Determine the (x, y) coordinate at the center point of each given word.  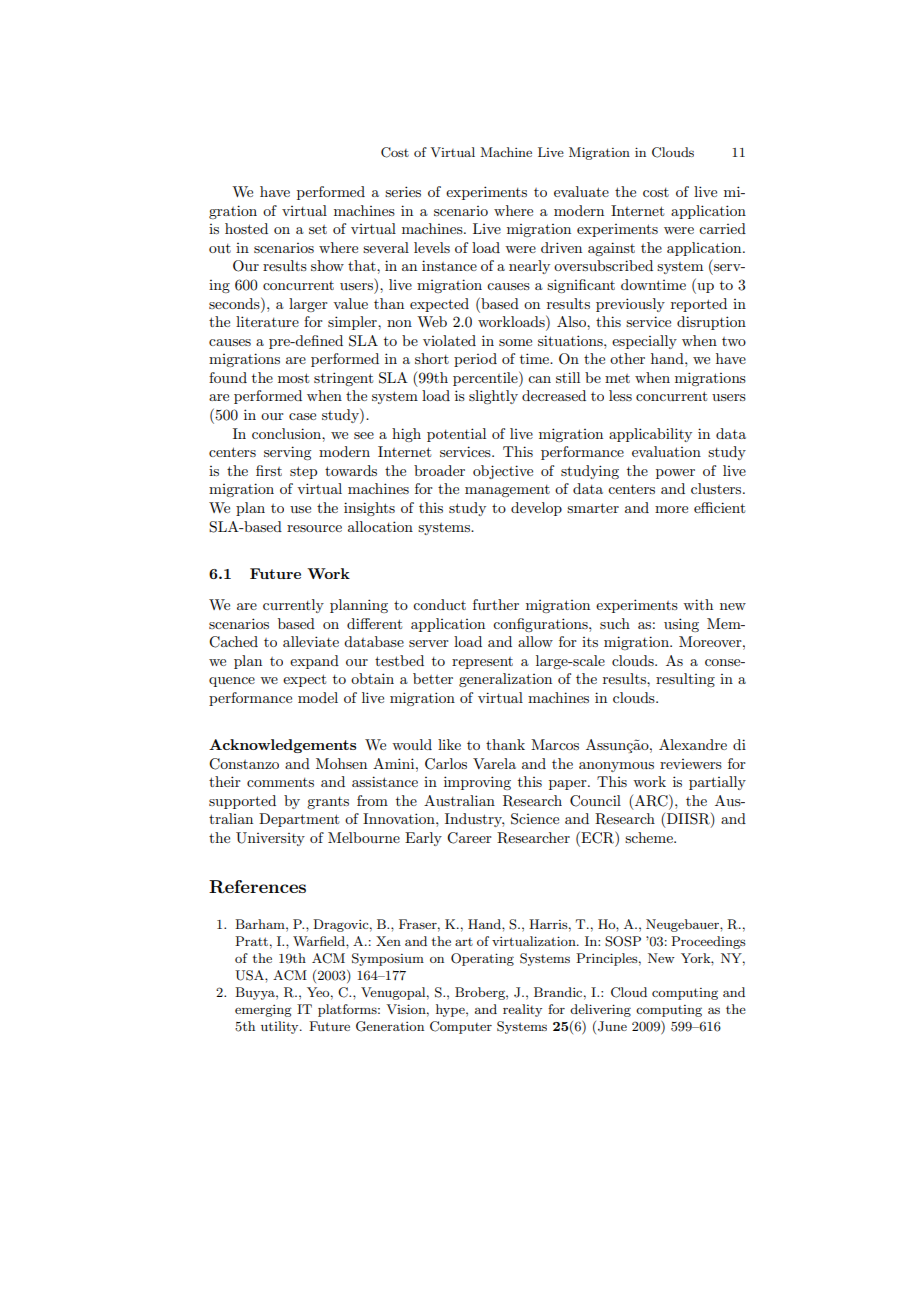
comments (280, 782)
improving (477, 783)
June (612, 1026)
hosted (246, 228)
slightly (493, 397)
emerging (263, 1011)
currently (293, 606)
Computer (461, 1027)
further (496, 604)
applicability (650, 435)
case (302, 416)
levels (432, 247)
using (681, 625)
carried (722, 228)
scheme (650, 837)
